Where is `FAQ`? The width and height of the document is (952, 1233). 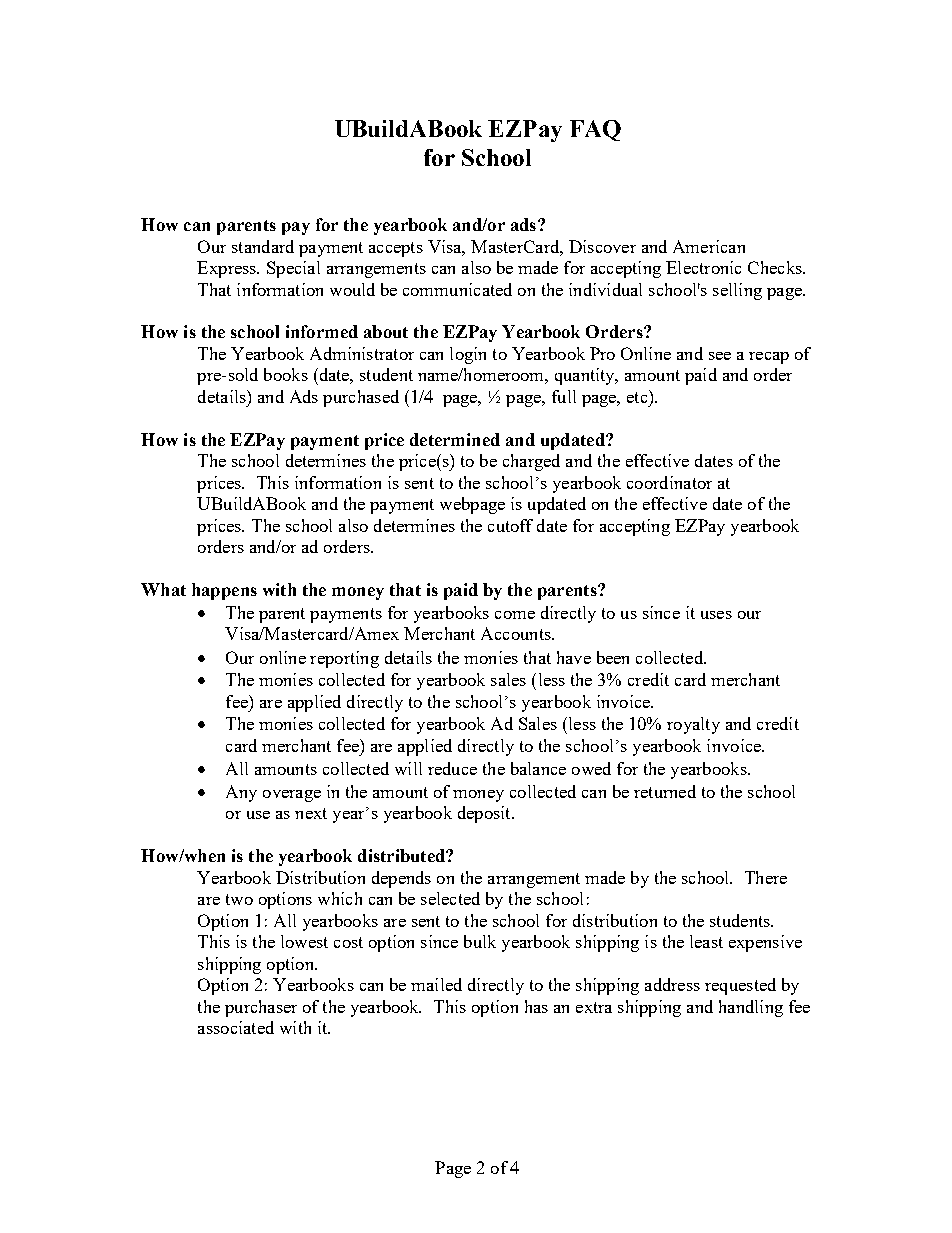
FAQ is located at coordinates (595, 130).
